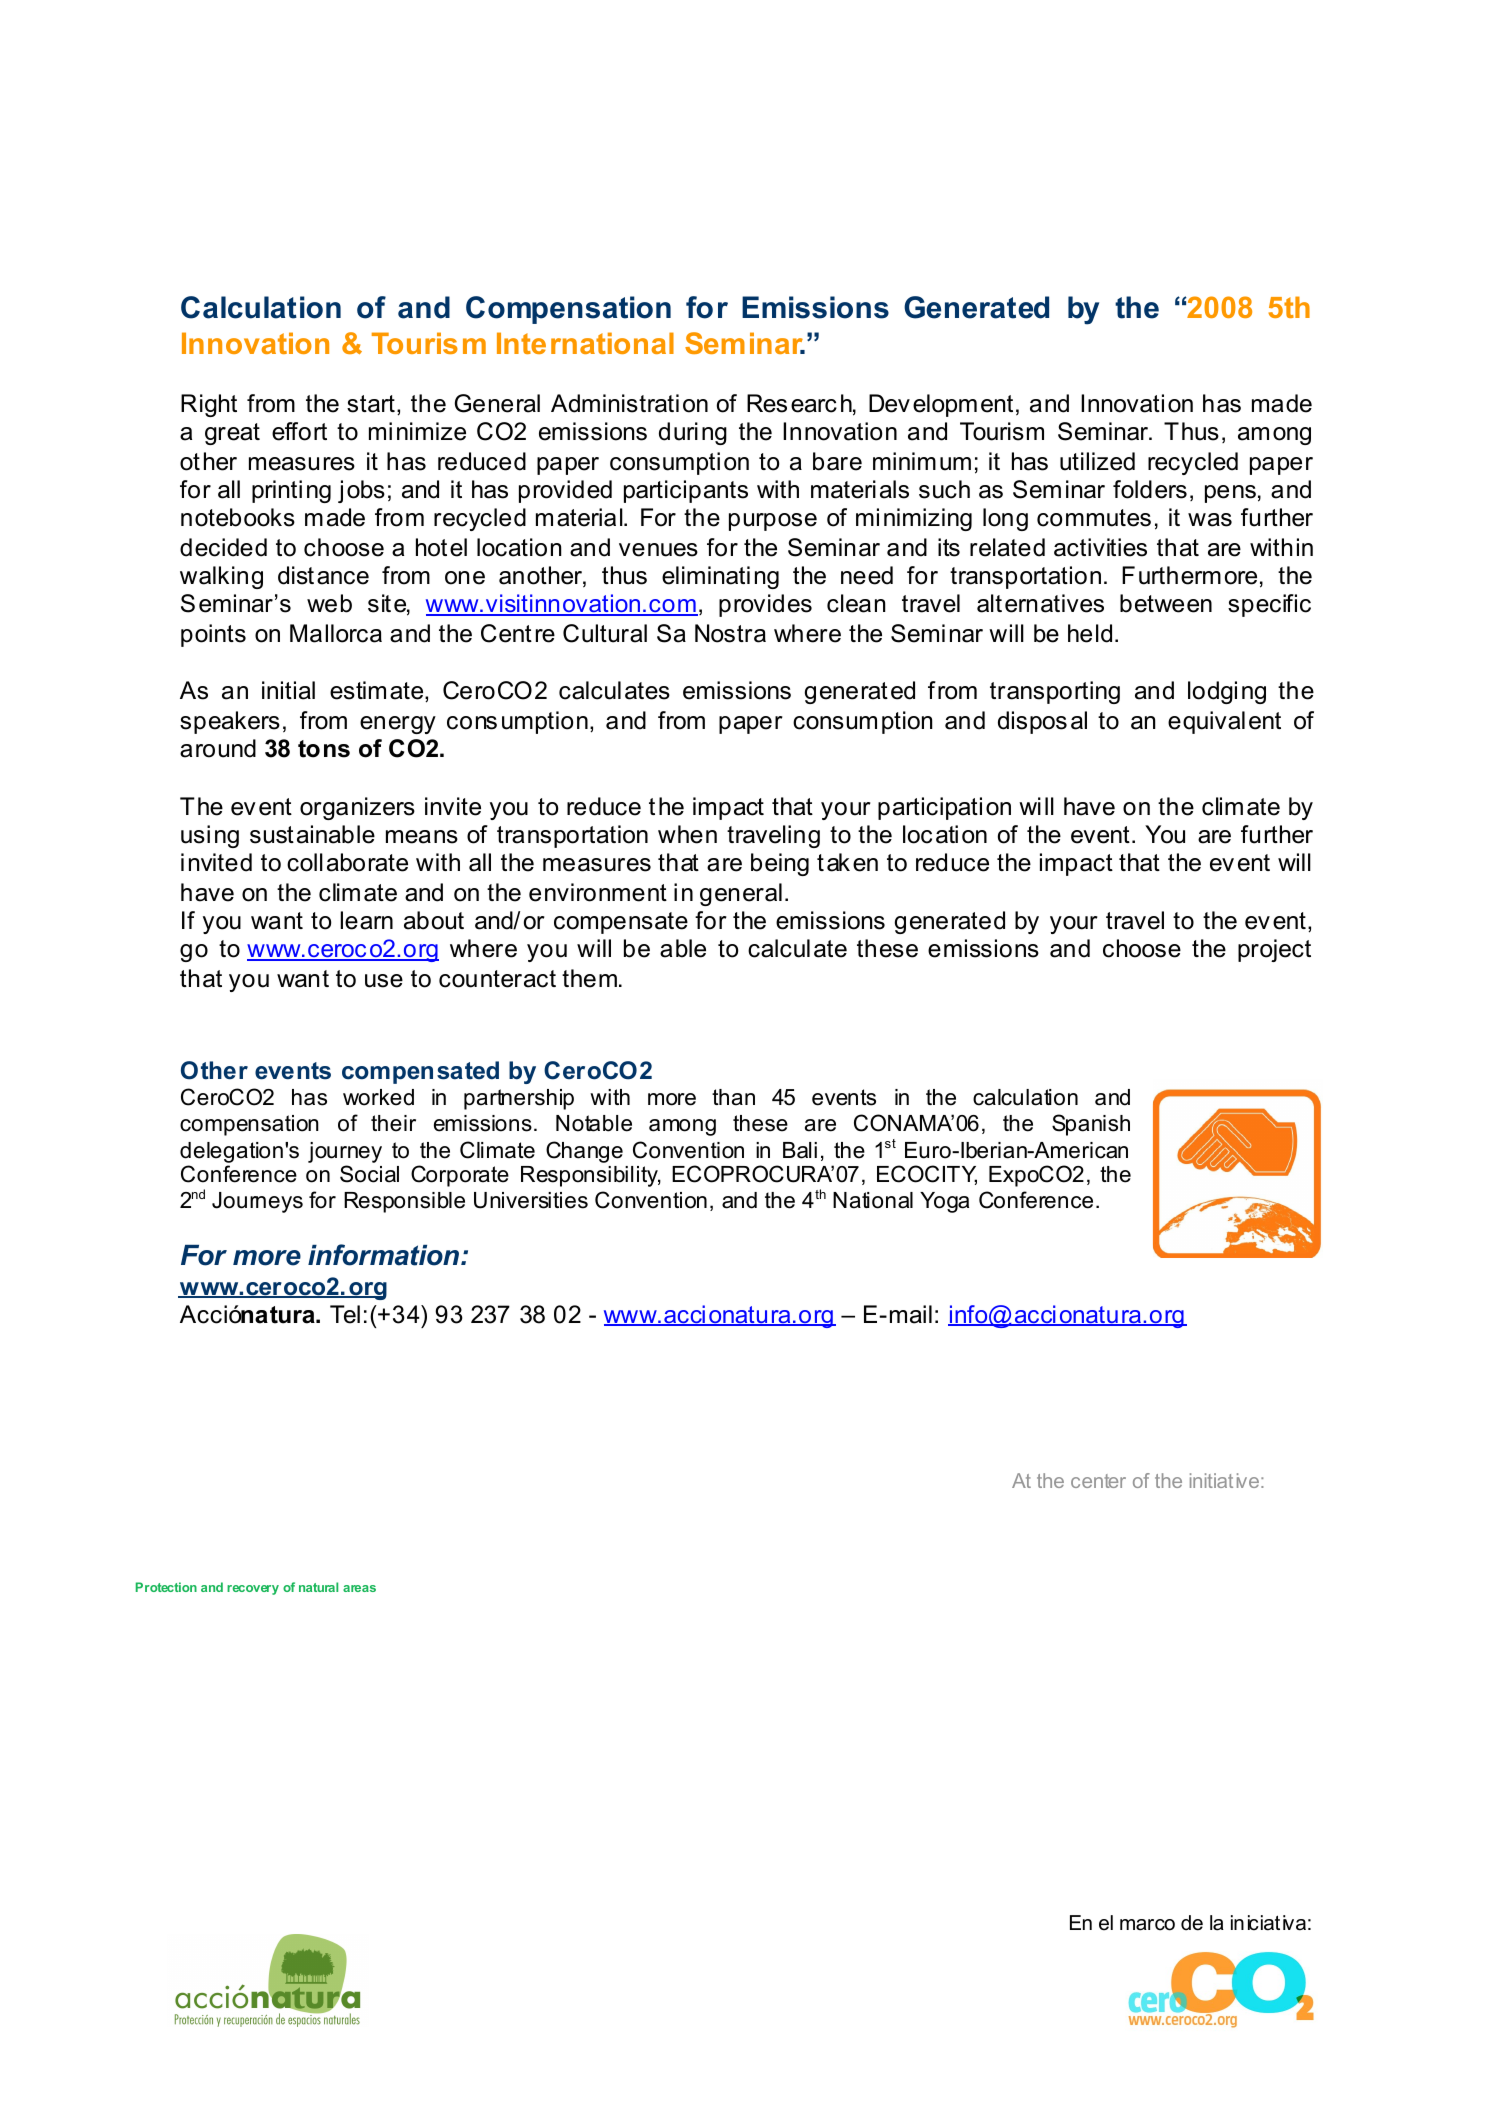  I want to click on utilized, so click(1097, 461).
